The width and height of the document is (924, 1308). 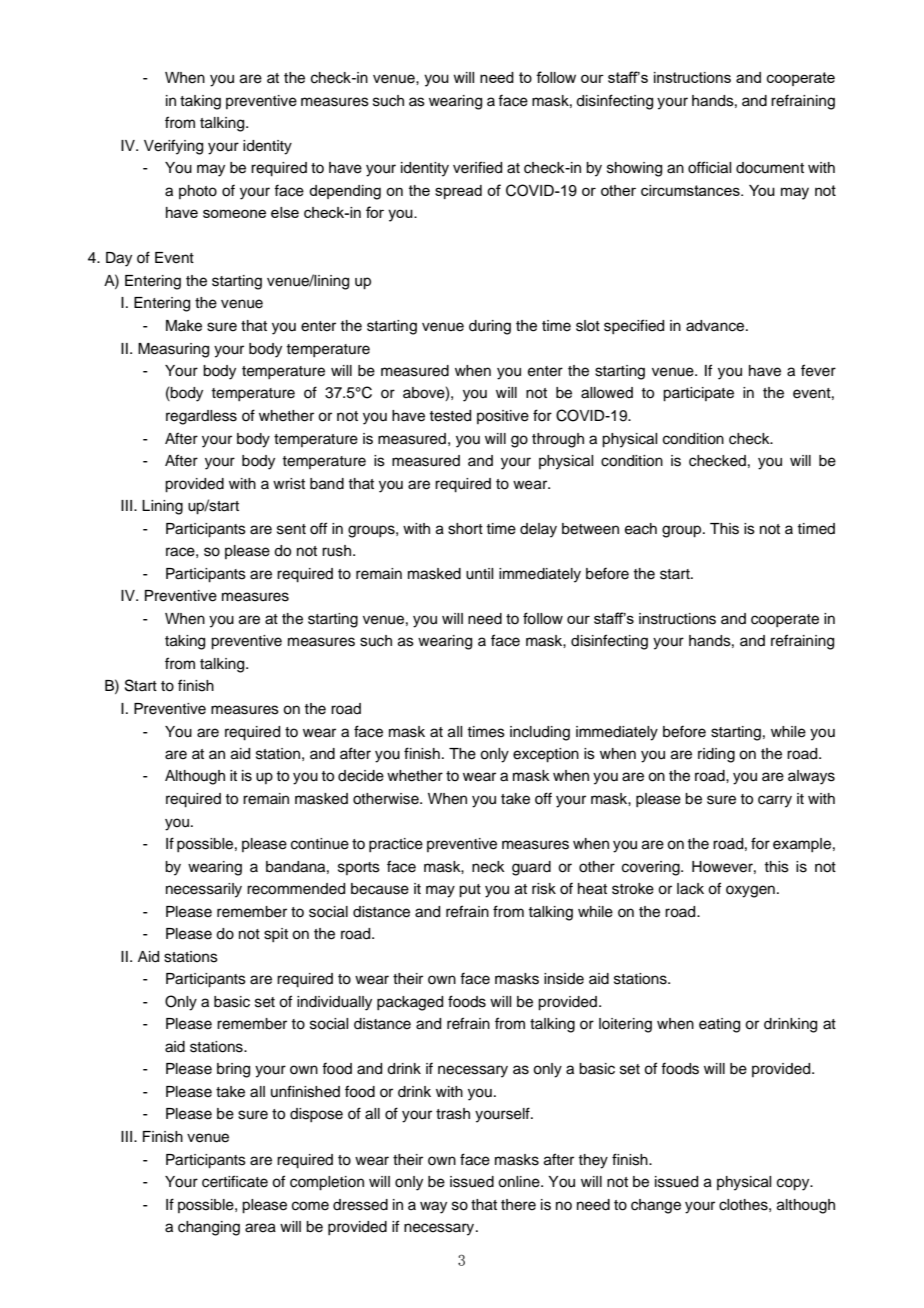 What do you see at coordinates (518, 1205) in the document?
I see `there` at bounding box center [518, 1205].
